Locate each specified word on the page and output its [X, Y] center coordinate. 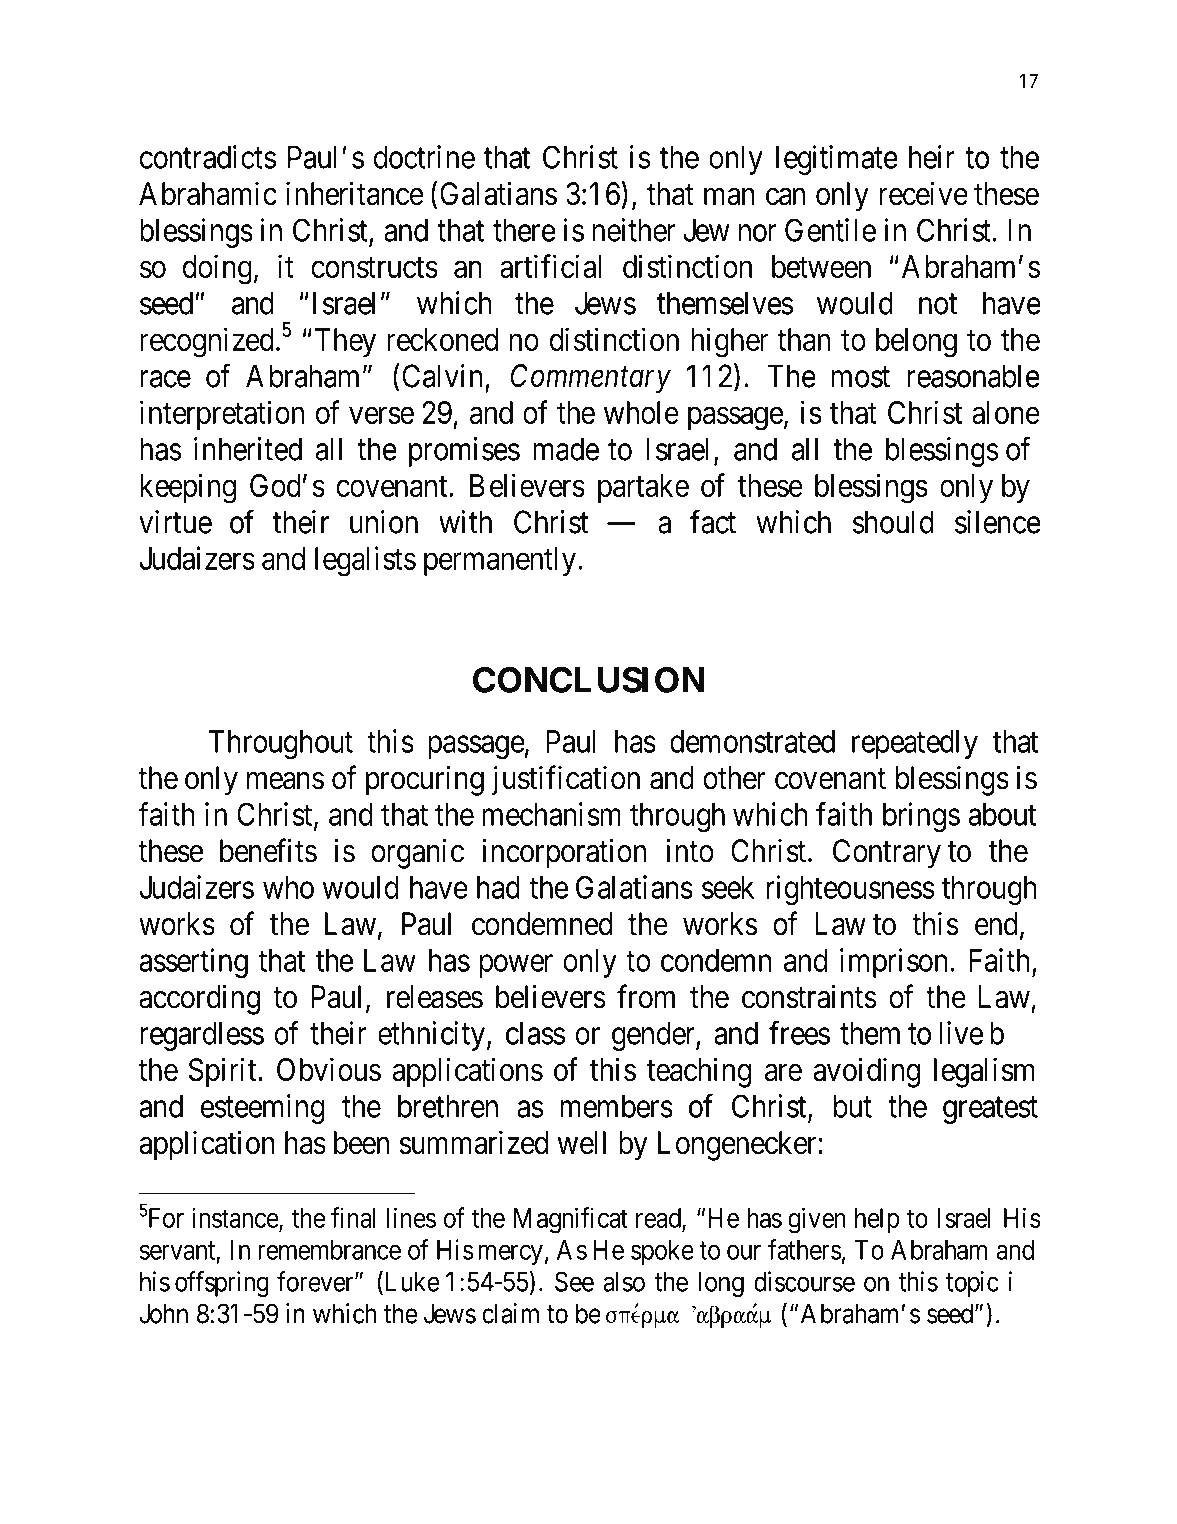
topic [972, 1284]
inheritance [354, 193]
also [624, 1282]
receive [923, 193]
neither [634, 230]
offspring [222, 1284]
